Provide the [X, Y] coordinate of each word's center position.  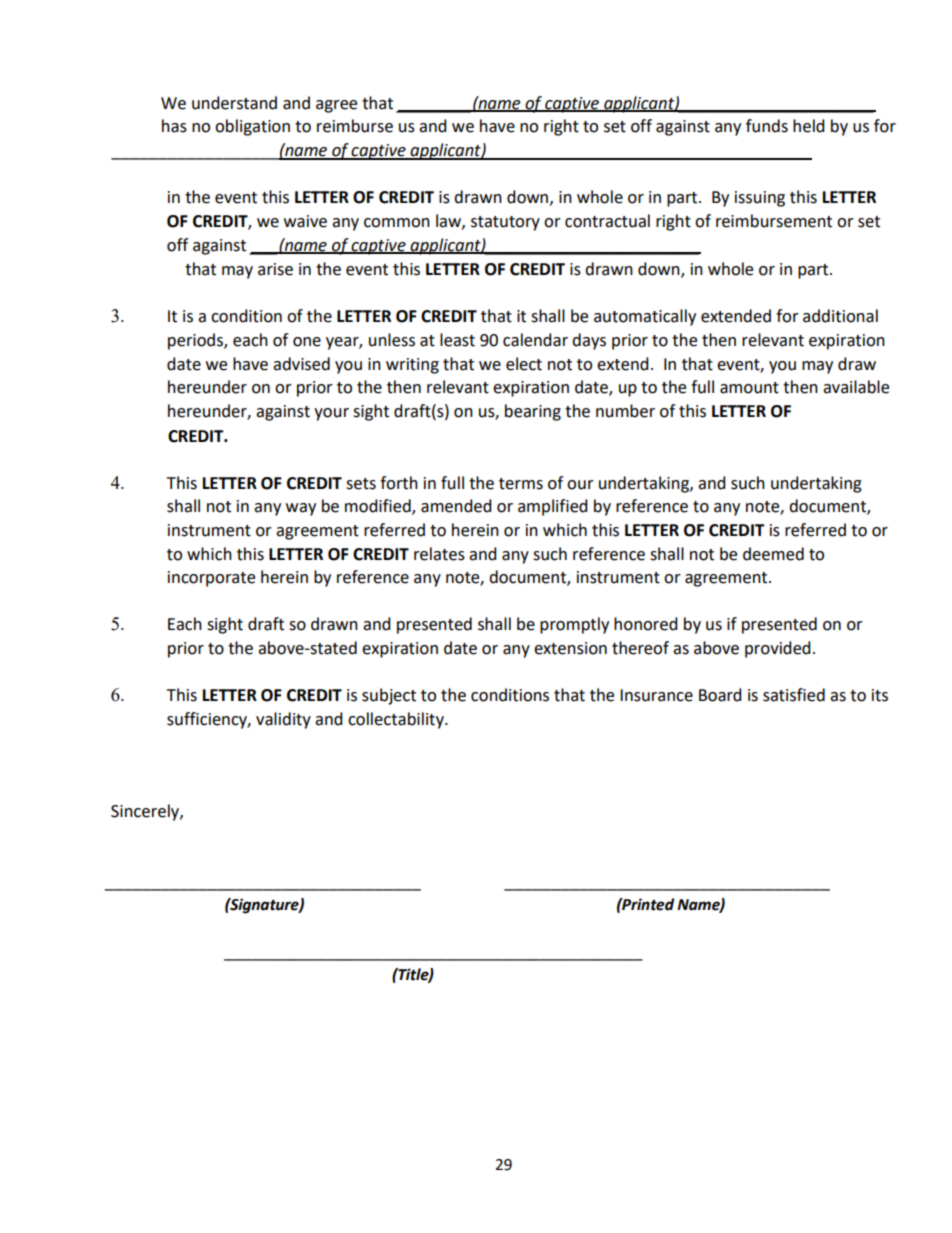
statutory [505, 223]
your [331, 414]
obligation [252, 127]
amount [749, 388]
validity [283, 720]
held [809, 126]
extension [570, 648]
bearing [533, 412]
